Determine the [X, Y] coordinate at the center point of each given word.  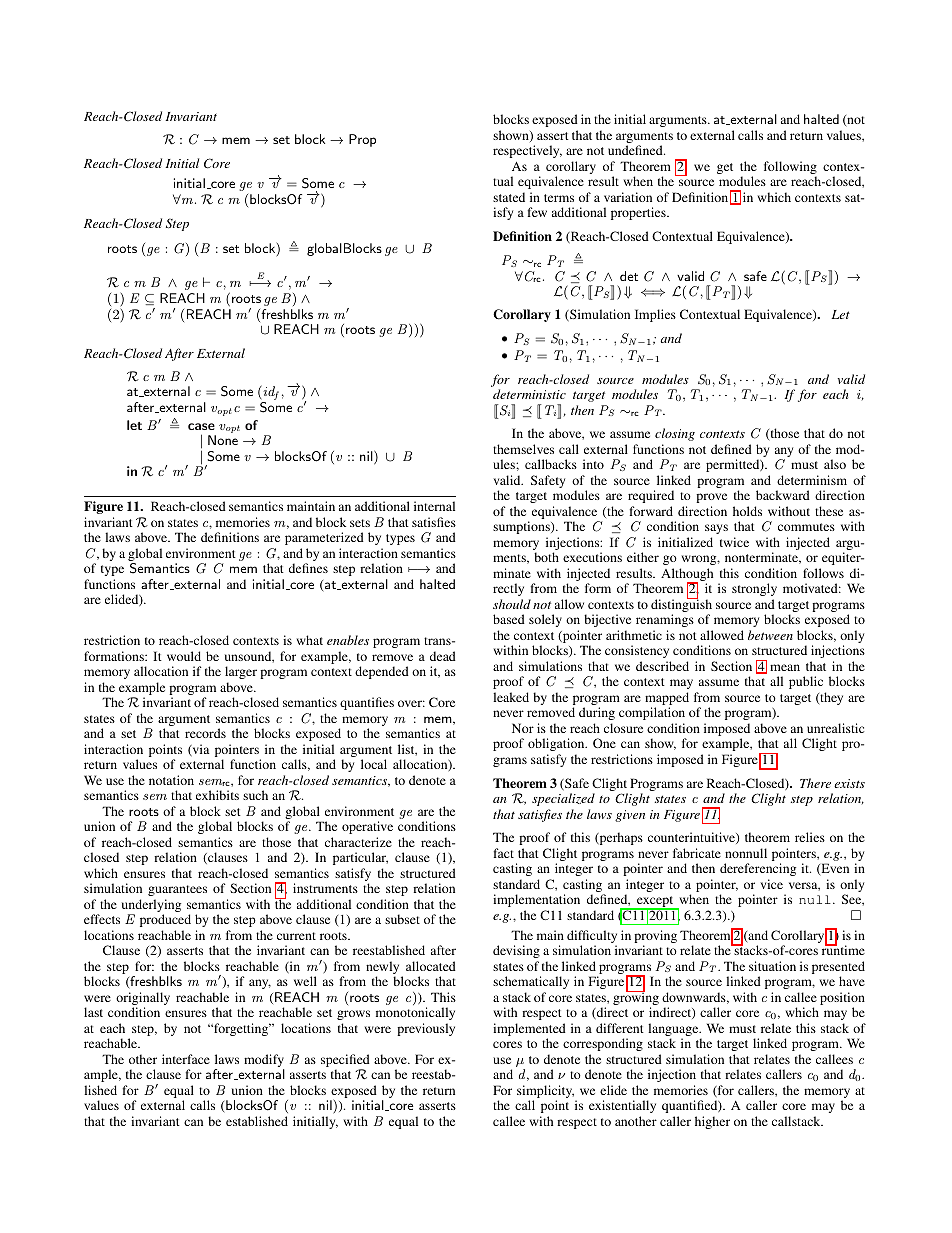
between [770, 635]
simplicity [545, 1093]
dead [443, 656]
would [184, 656]
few [537, 212]
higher [712, 1122]
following [790, 169]
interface [186, 1059]
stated [509, 197]
